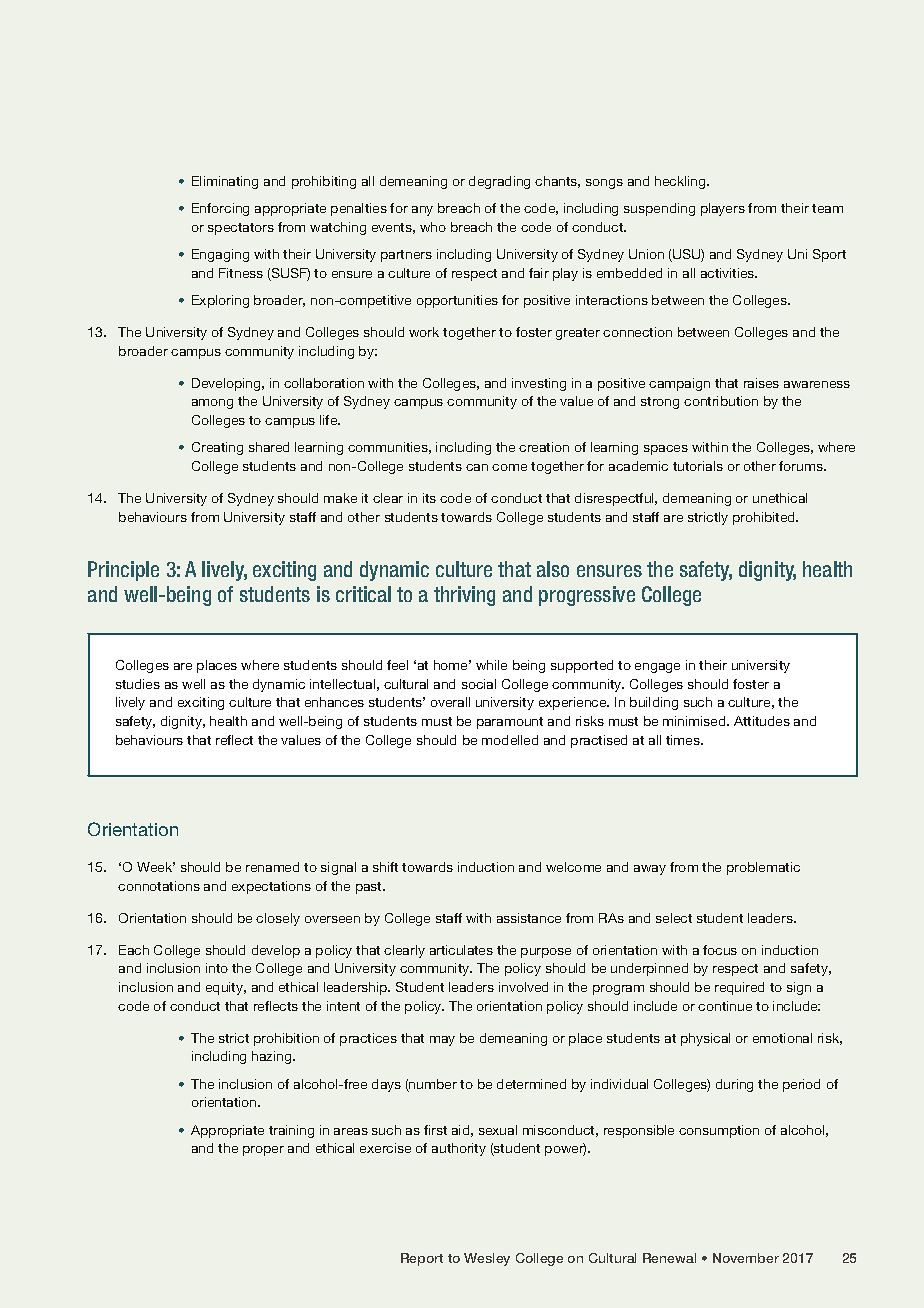 Image resolution: width=924 pixels, height=1308 pixels. What do you see at coordinates (217, 968) in the page?
I see `into` at bounding box center [217, 968].
